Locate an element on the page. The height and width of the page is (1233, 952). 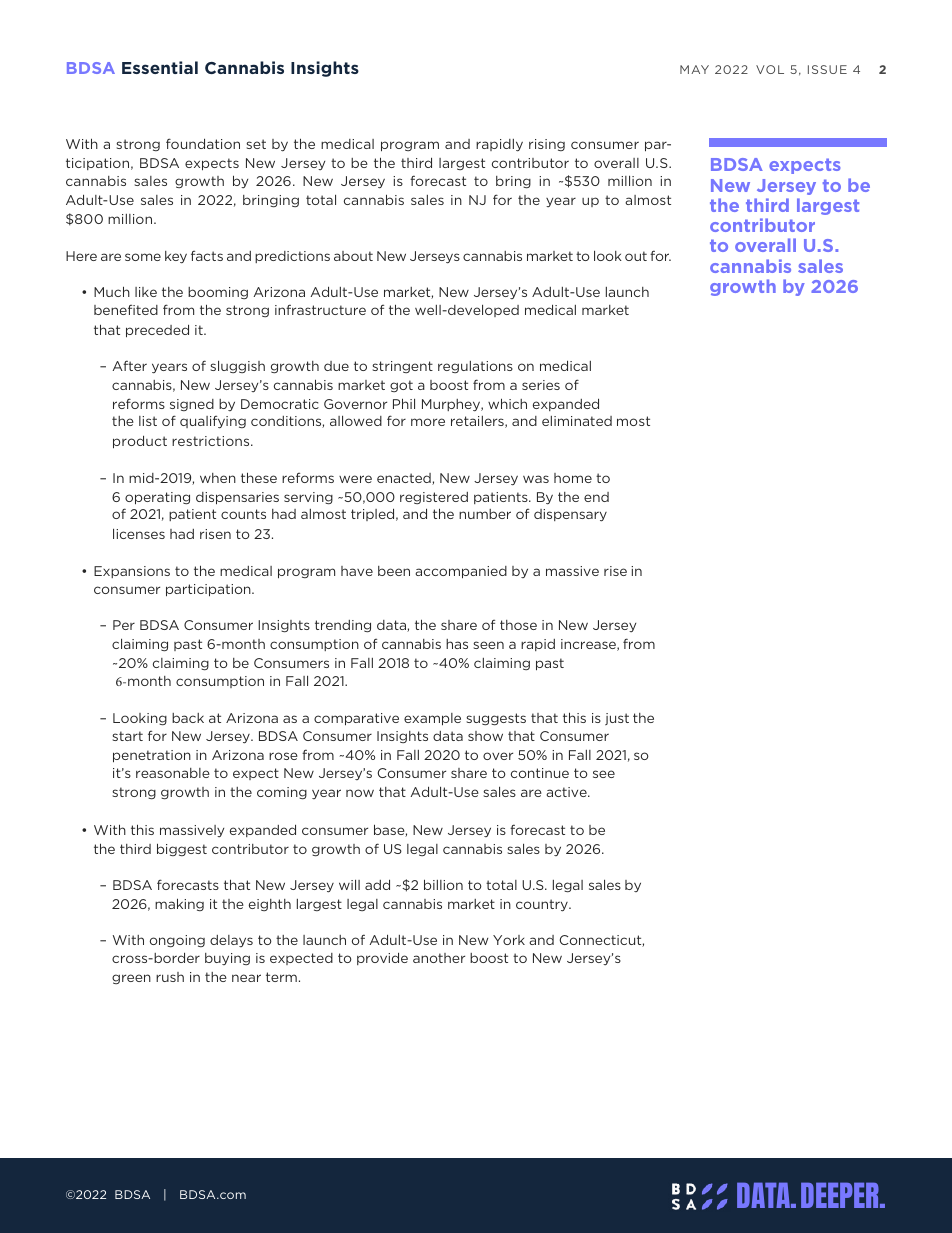
another is located at coordinates (439, 958).
